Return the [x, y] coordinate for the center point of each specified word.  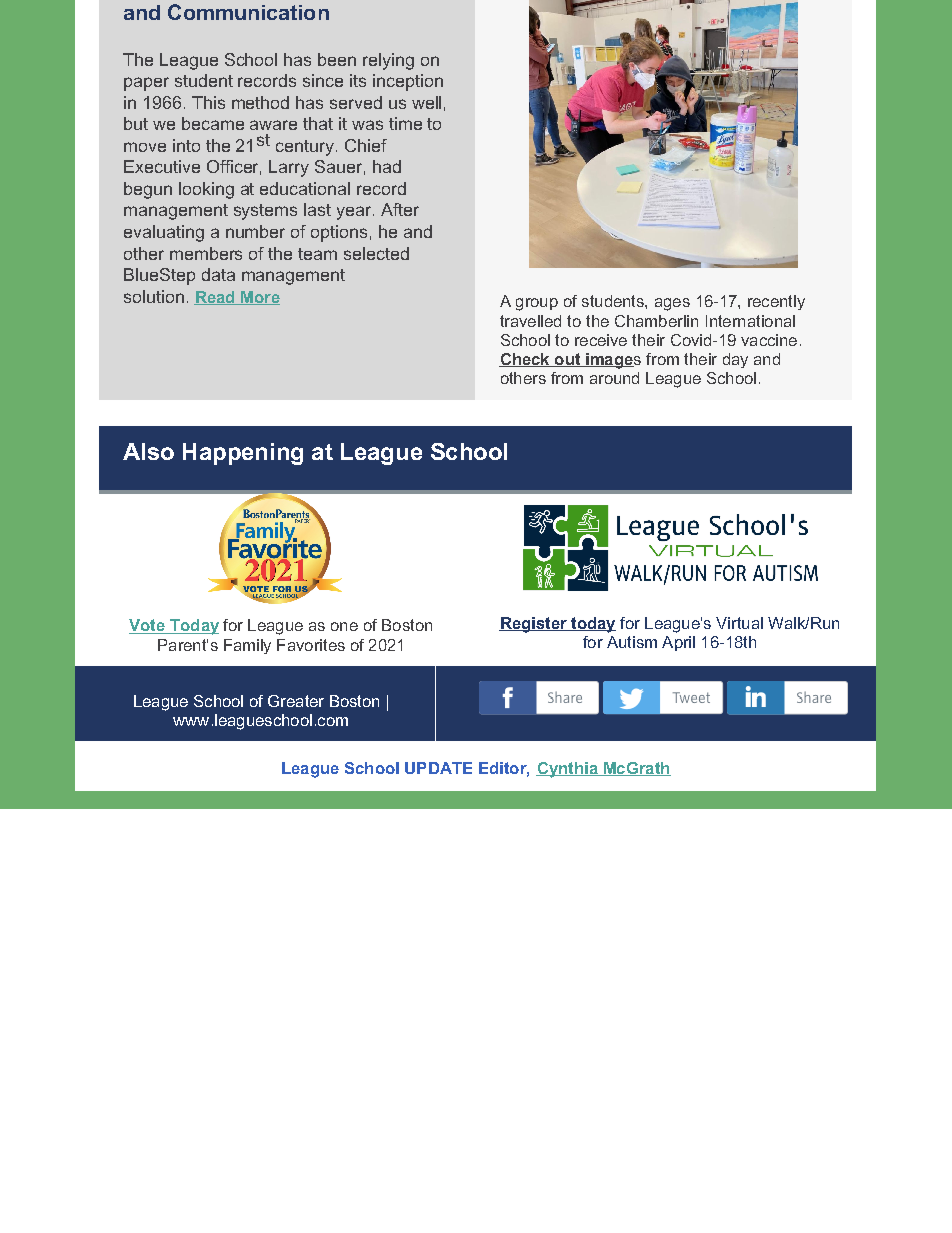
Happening [243, 454]
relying [388, 61]
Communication [248, 12]
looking [206, 190]
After [400, 209]
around [614, 378]
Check [525, 360]
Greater [296, 701]
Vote [148, 626]
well [426, 102]
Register [534, 625]
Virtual [739, 623]
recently [776, 302]
